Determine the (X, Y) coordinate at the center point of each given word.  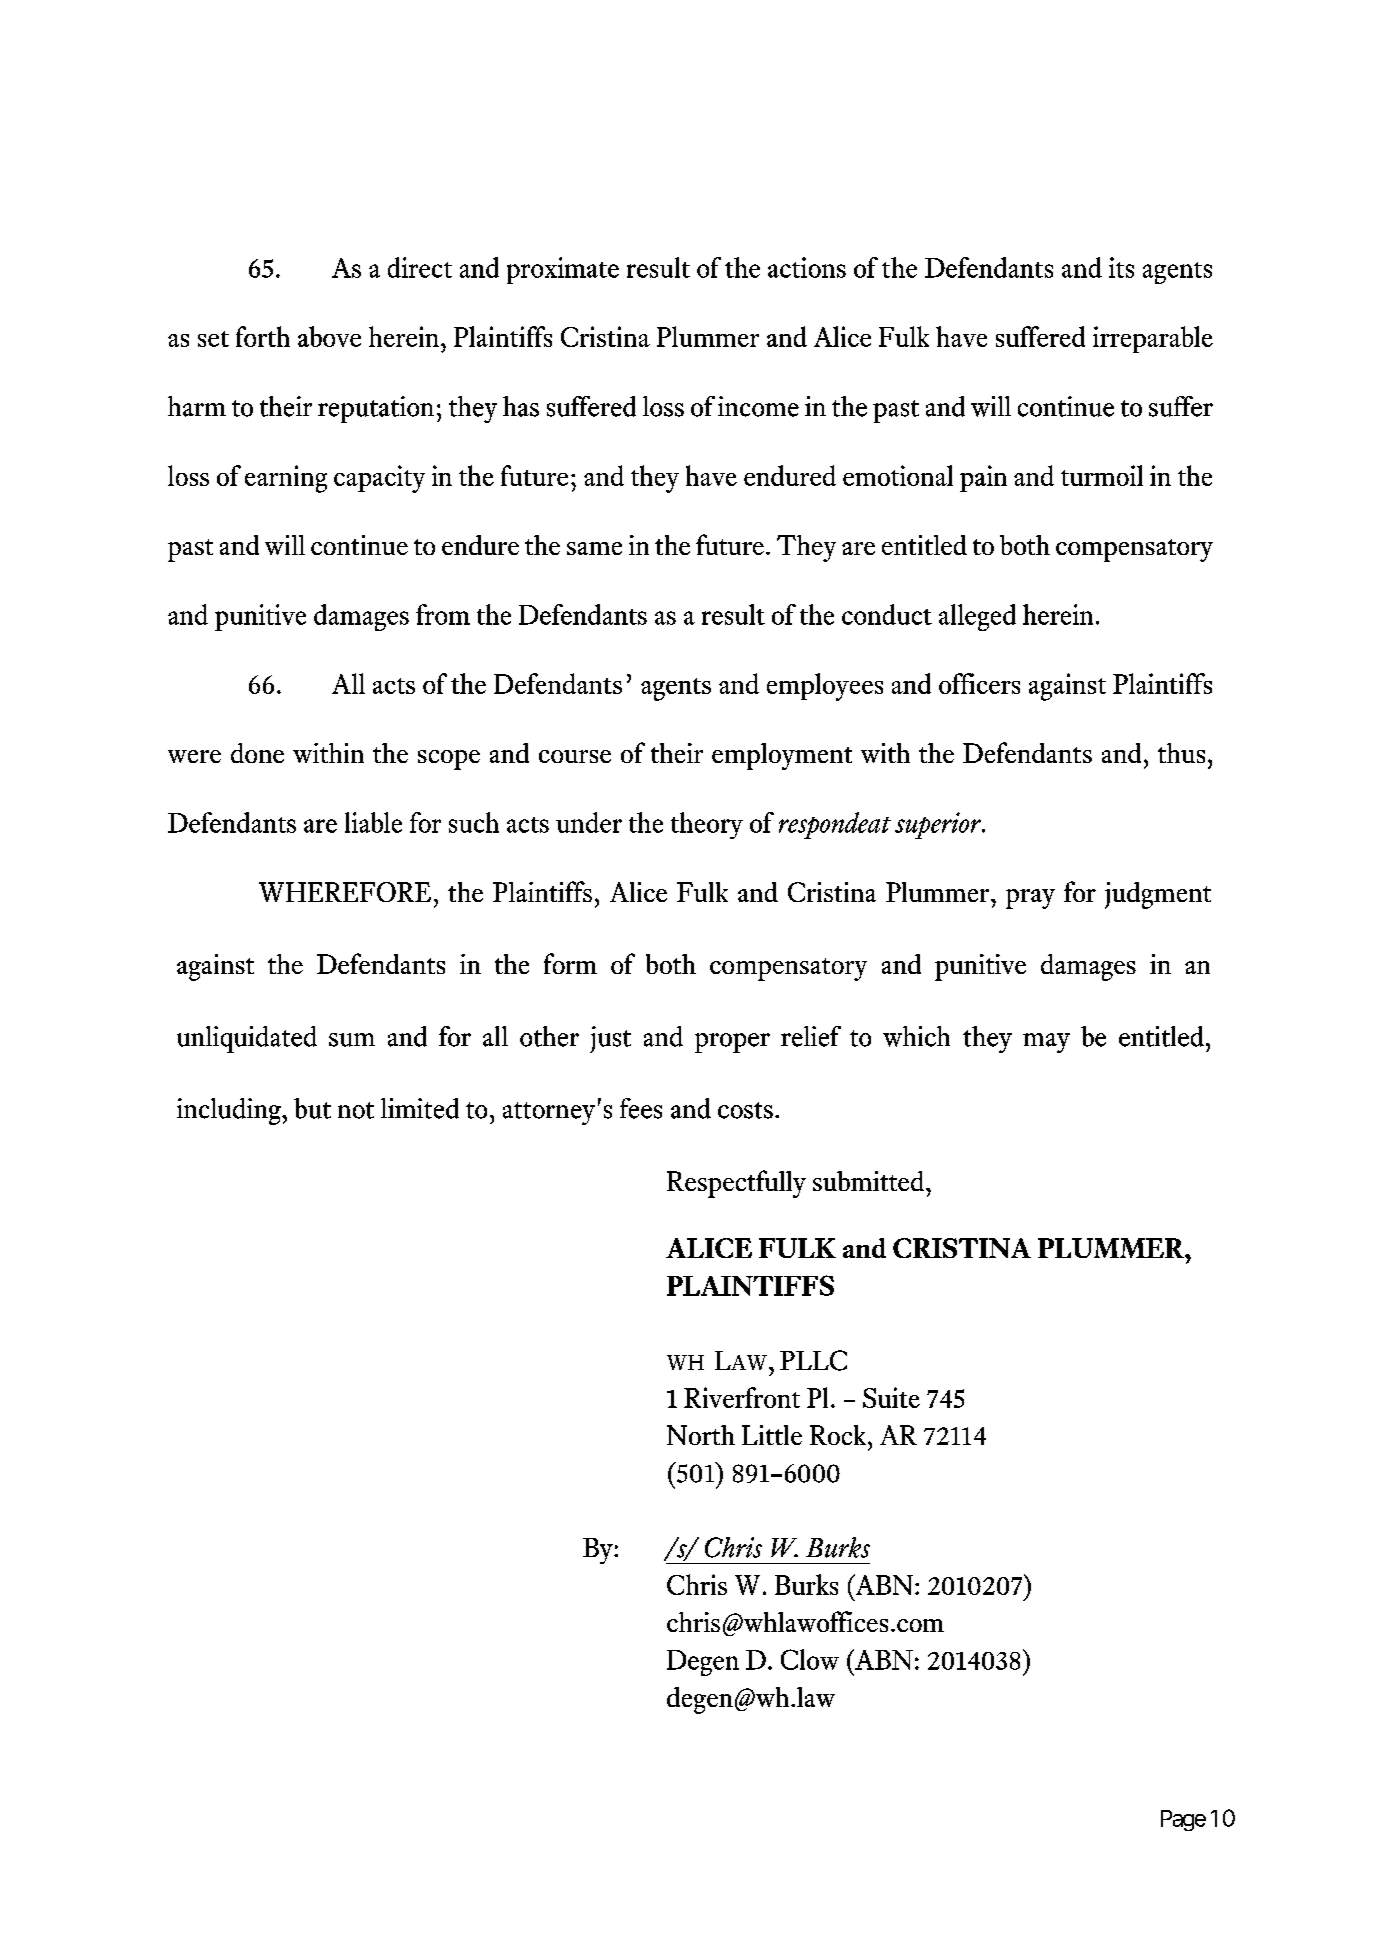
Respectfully (736, 1184)
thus (1181, 753)
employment (782, 756)
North (701, 1435)
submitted (868, 1181)
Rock (838, 1435)
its (1121, 267)
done (257, 753)
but (312, 1108)
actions (807, 267)
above (329, 336)
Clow (810, 1659)
